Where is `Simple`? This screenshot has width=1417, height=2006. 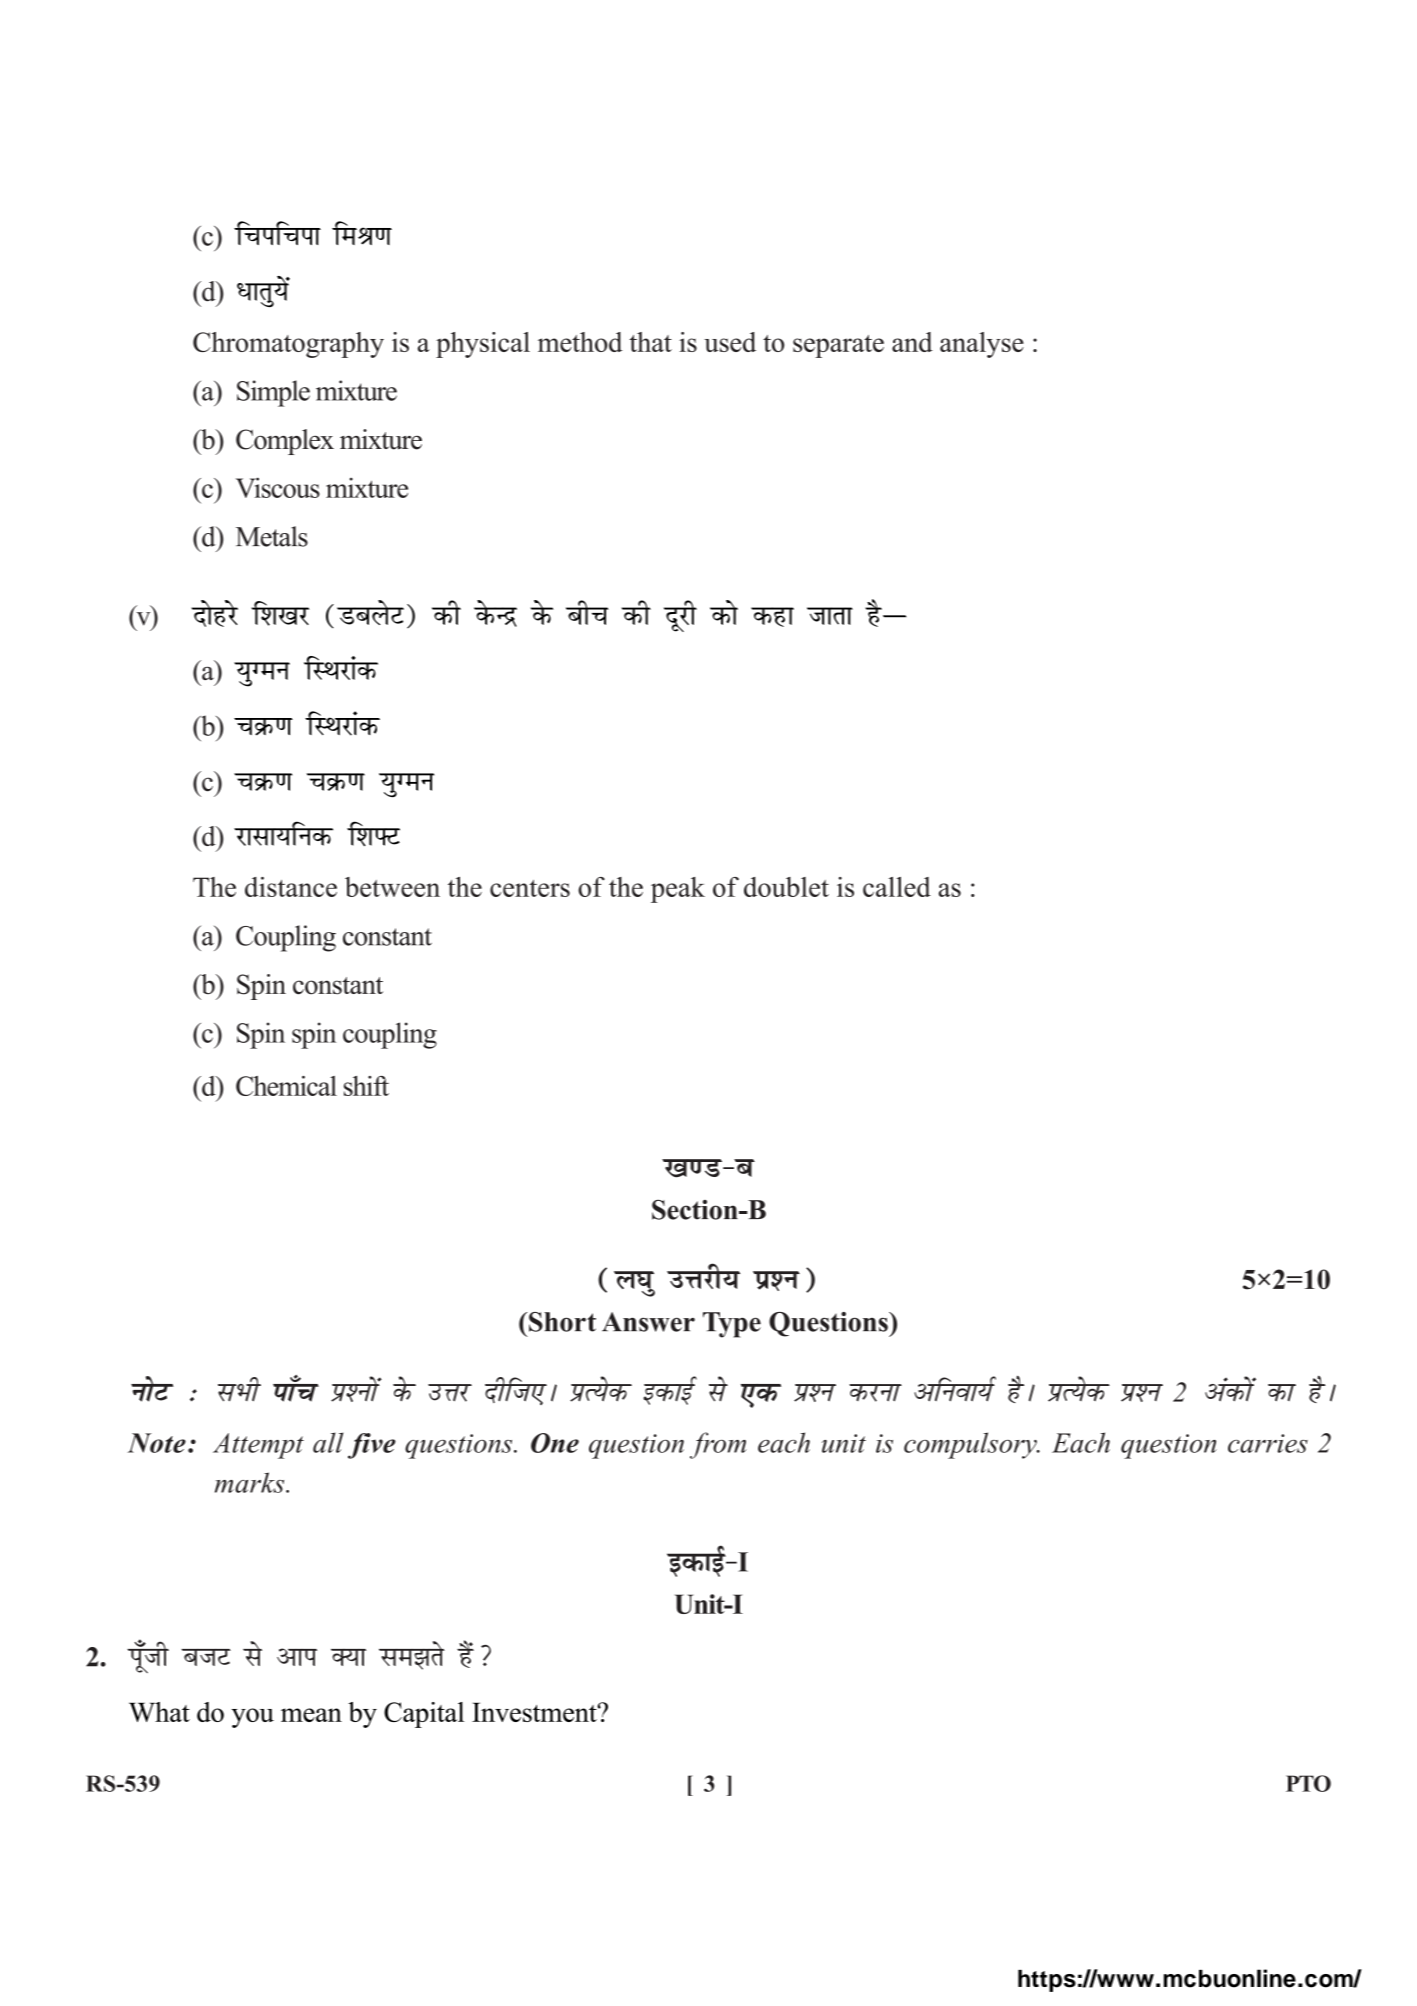
Simple is located at coordinates (273, 393).
